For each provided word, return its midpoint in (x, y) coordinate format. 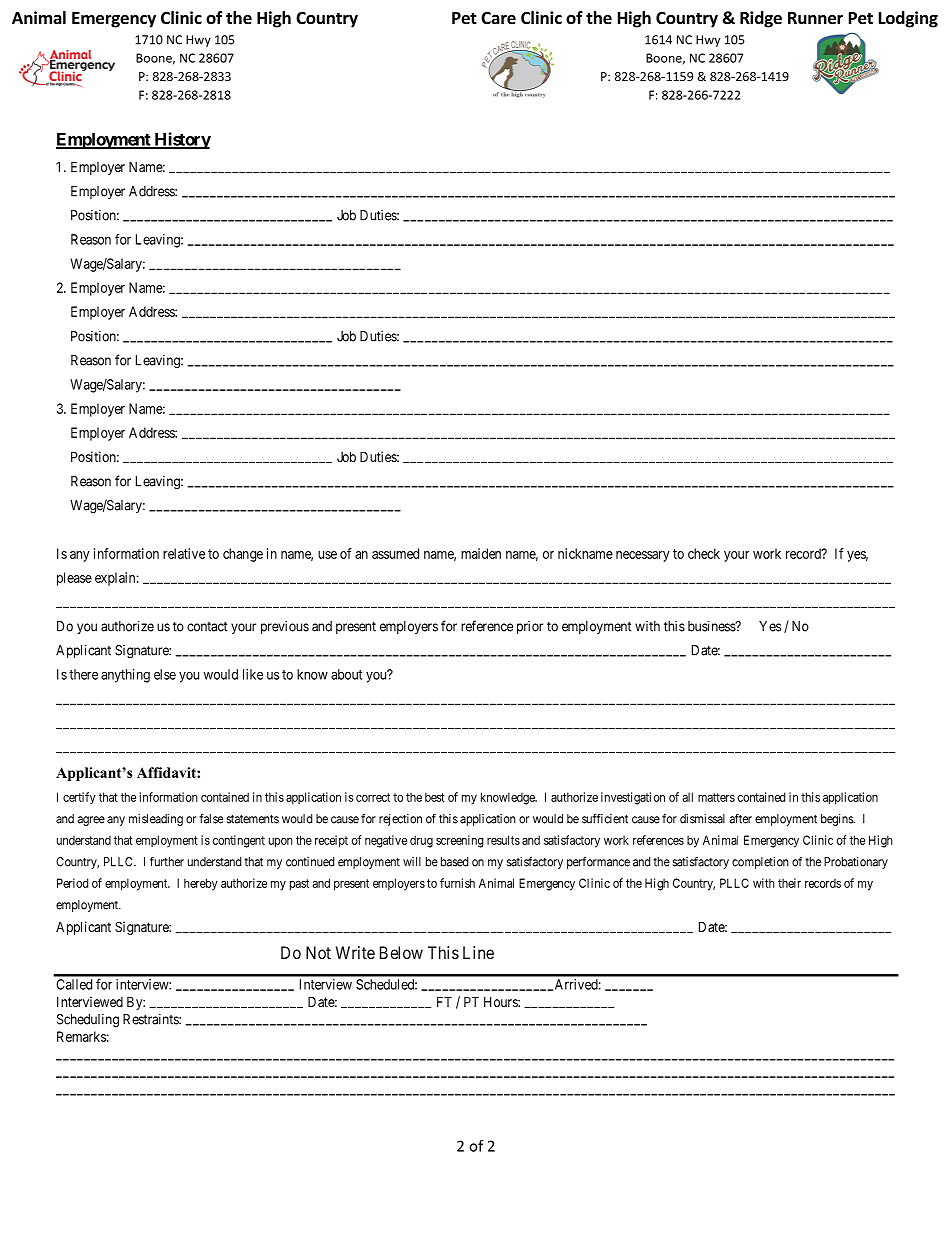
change (243, 555)
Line (478, 952)
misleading (156, 820)
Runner (815, 18)
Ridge (761, 19)
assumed (395, 553)
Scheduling (88, 1021)
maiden (481, 553)
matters (716, 797)
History (181, 140)
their (789, 883)
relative (184, 553)
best (435, 797)
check (704, 553)
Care (498, 18)
